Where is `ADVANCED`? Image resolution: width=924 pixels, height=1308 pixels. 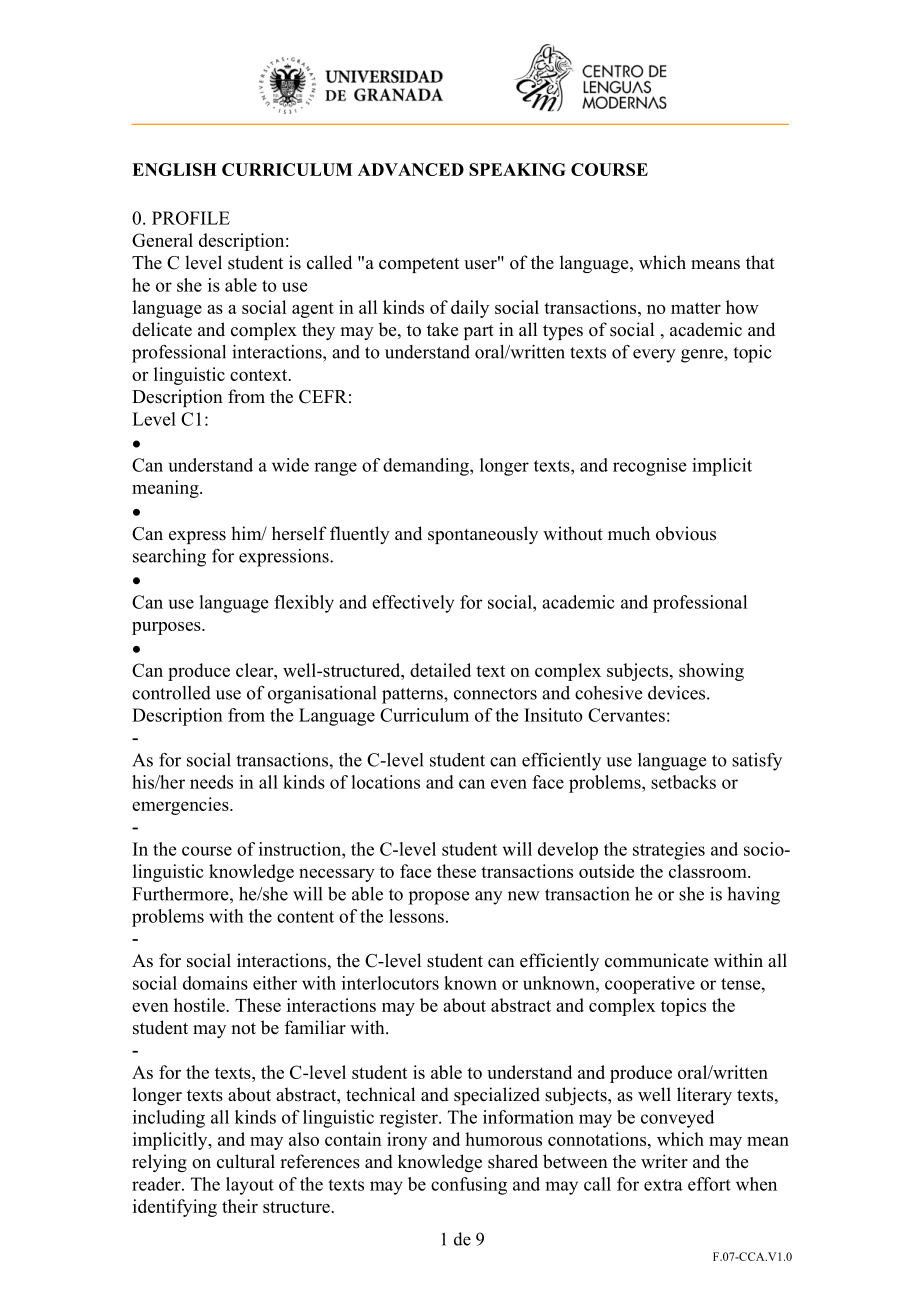 ADVANCED is located at coordinates (411, 169).
